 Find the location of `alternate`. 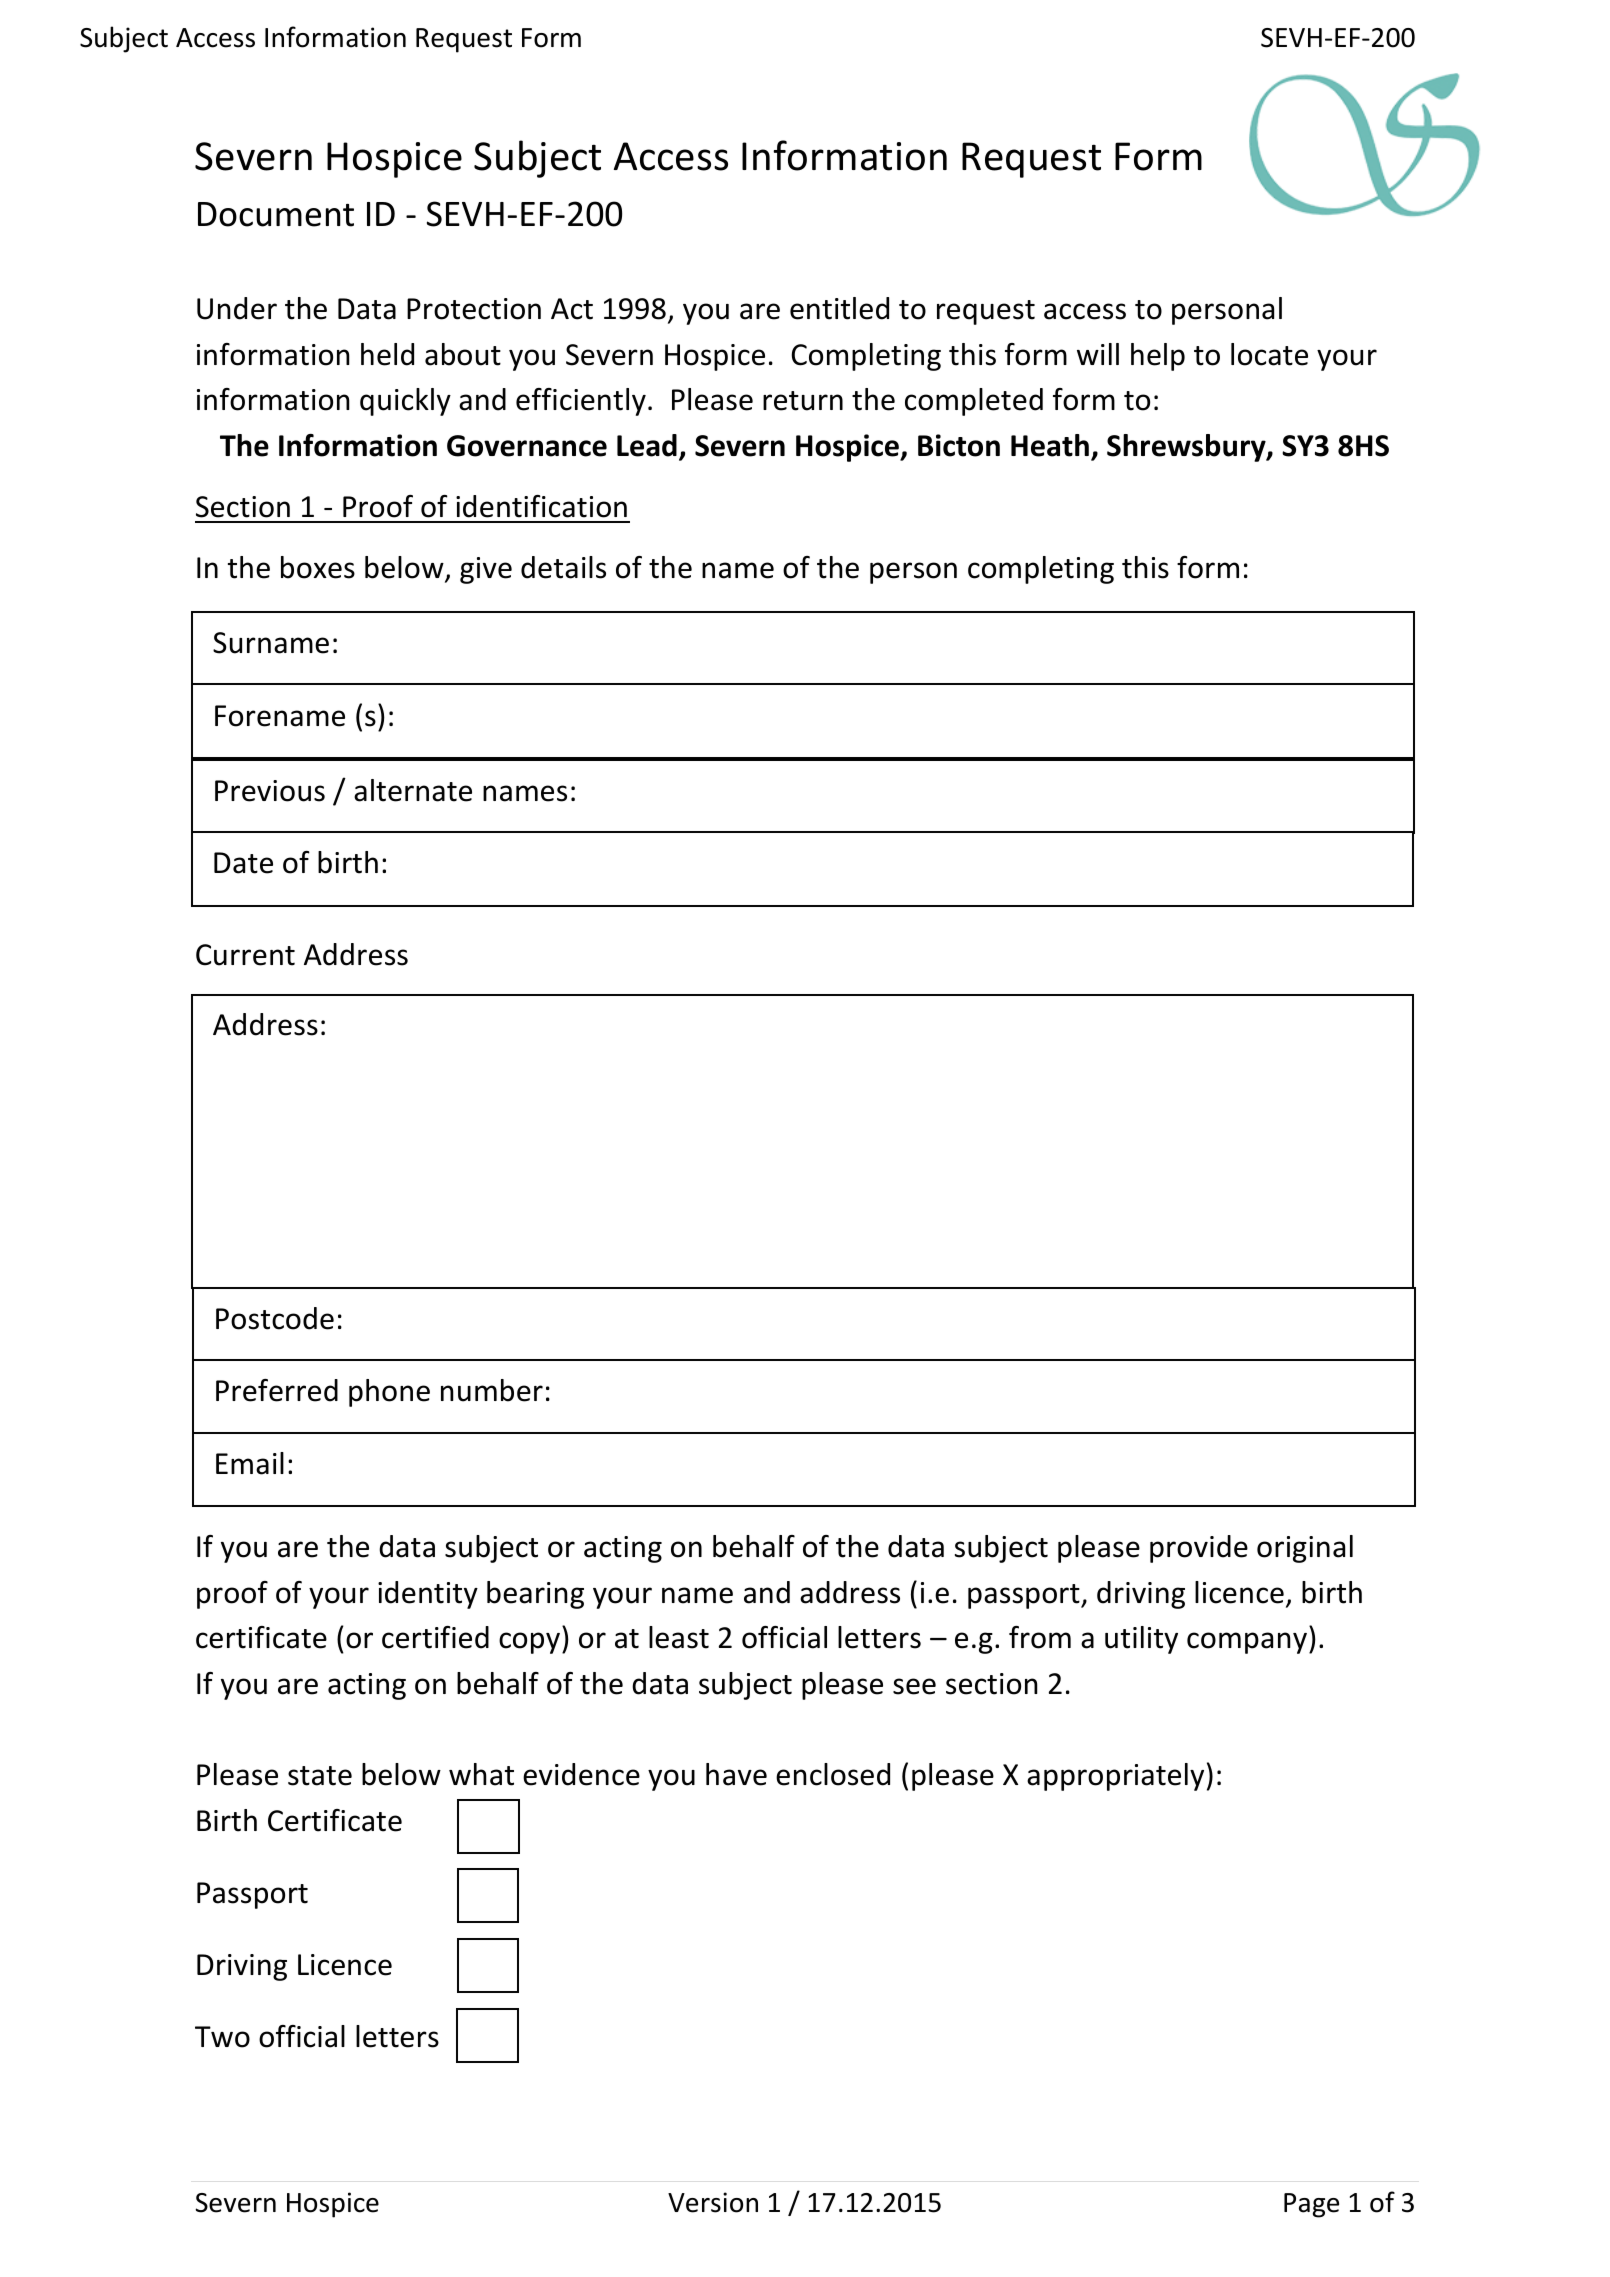

alternate is located at coordinates (413, 790).
